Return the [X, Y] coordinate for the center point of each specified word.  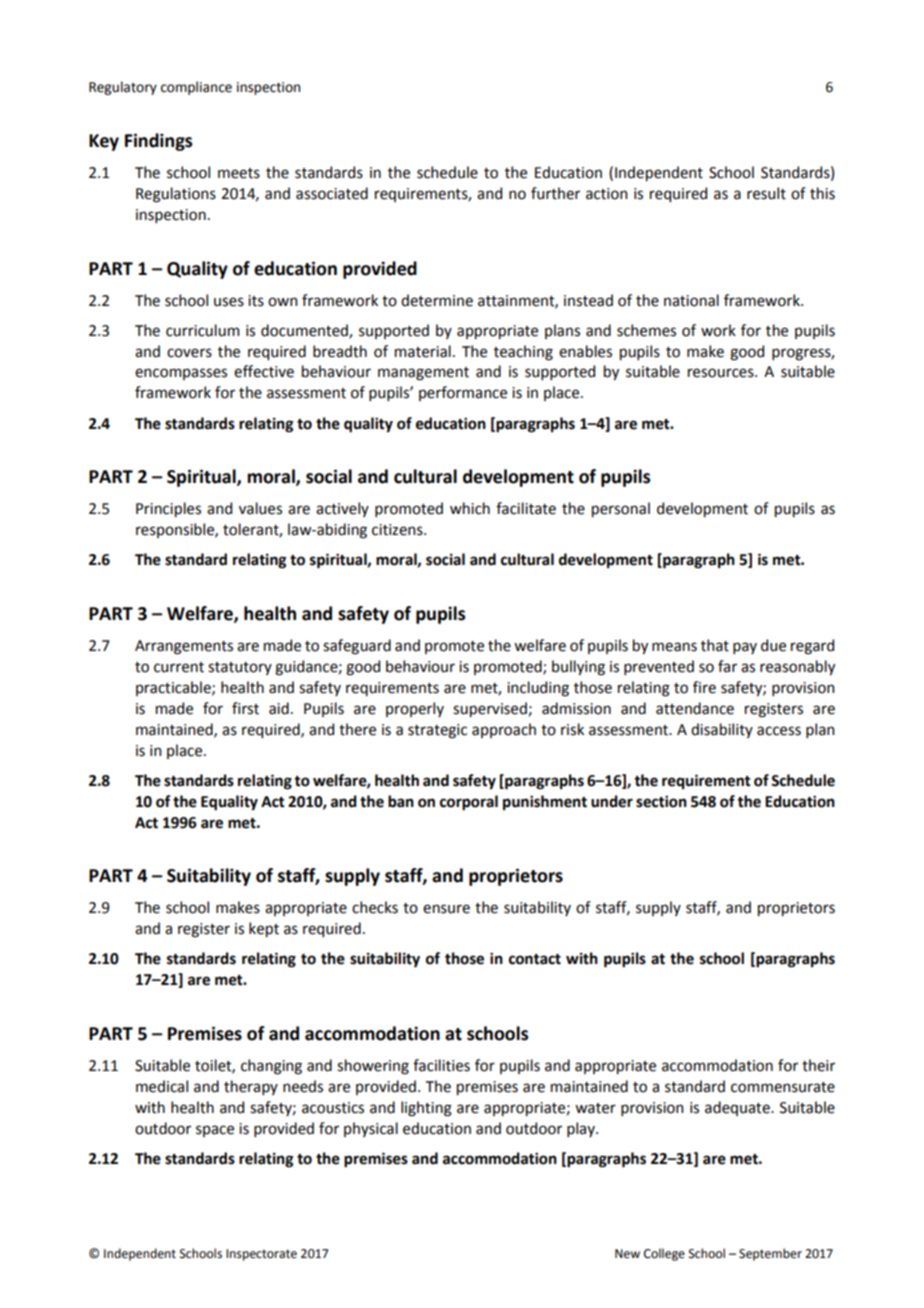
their [818, 1065]
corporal [469, 803]
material [423, 351]
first [245, 708]
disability [722, 730]
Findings [158, 142]
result [766, 193]
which [470, 508]
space [215, 1131]
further [555, 193]
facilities [441, 1065]
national [691, 300]
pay [745, 648]
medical [162, 1086]
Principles [168, 509]
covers [189, 353]
